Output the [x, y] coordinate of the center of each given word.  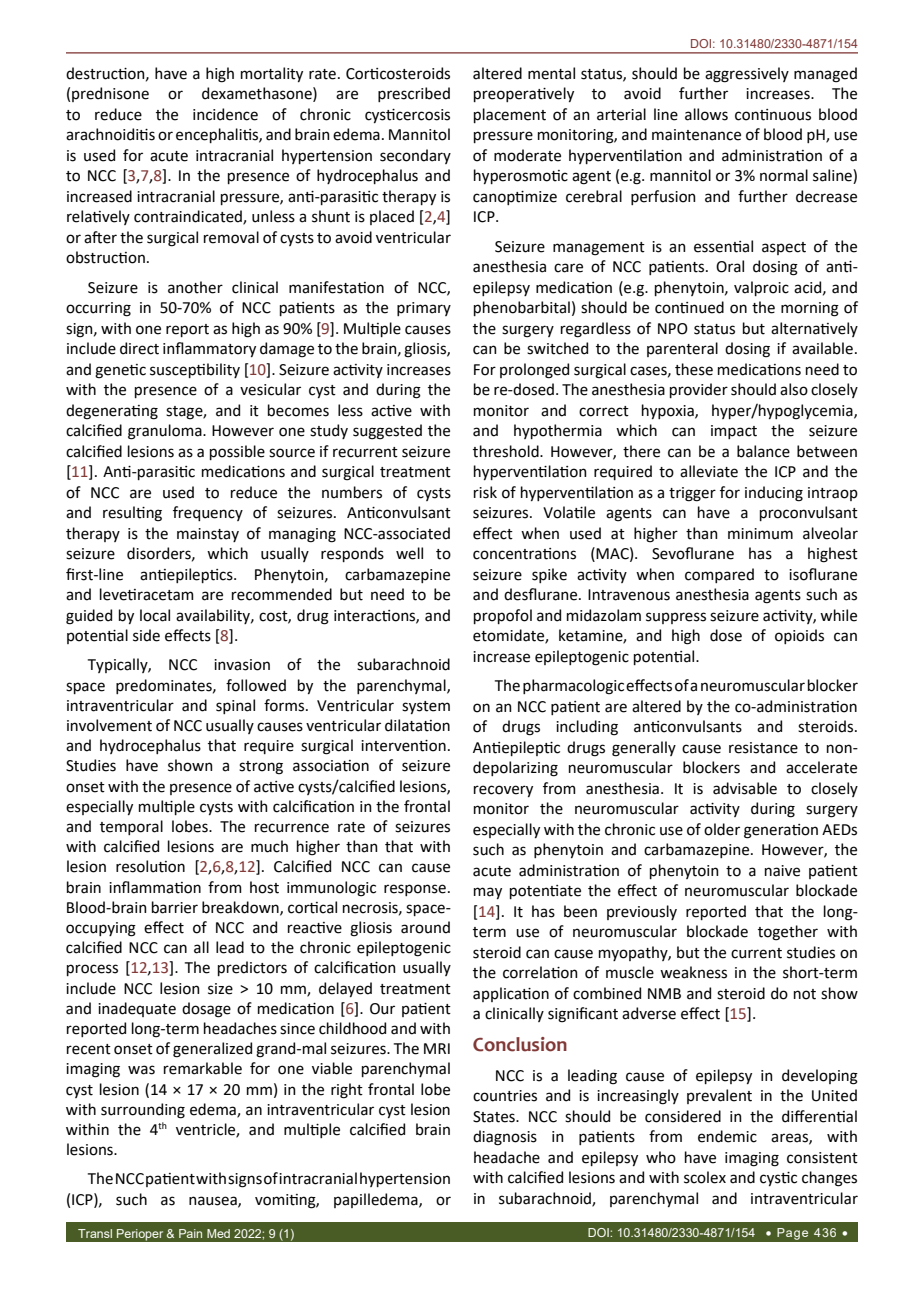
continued [689, 307]
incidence [225, 114]
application [511, 994]
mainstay [208, 535]
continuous [773, 115]
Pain [190, 1233]
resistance [763, 748]
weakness [693, 972]
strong [261, 768]
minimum [760, 534]
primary [424, 309]
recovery [503, 791]
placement [510, 115]
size [220, 989]
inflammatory [209, 349]
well [409, 553]
